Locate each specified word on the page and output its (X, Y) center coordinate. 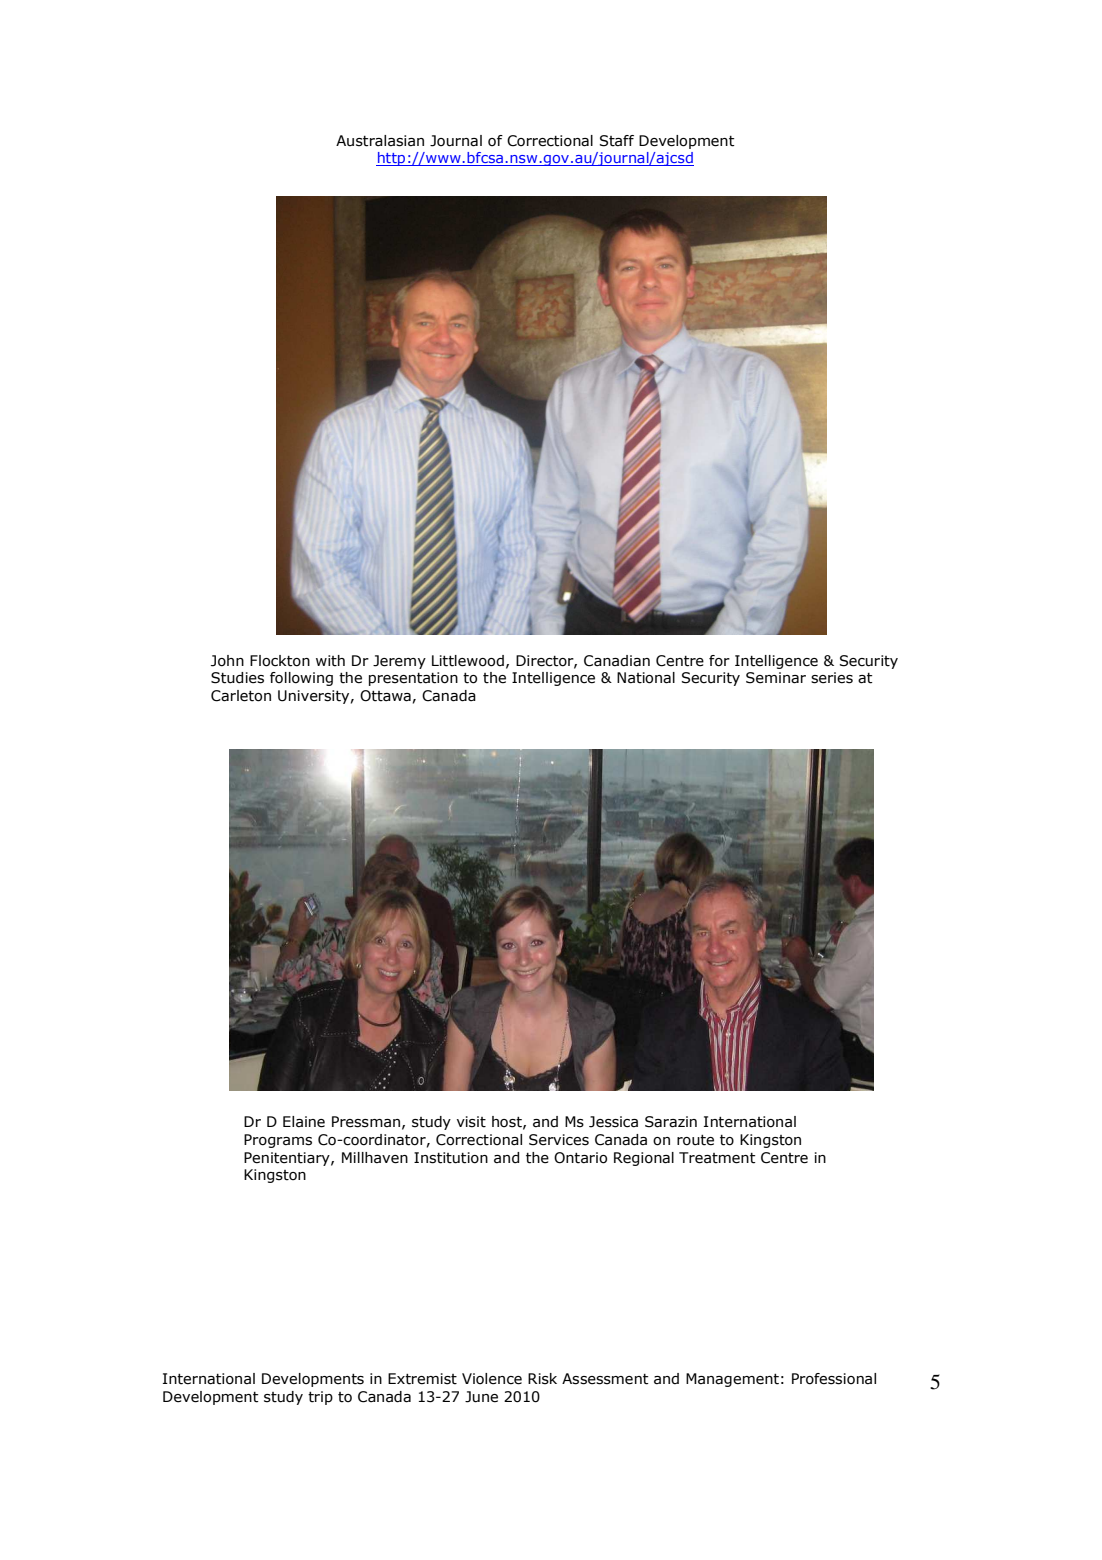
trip (320, 1398)
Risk (542, 1379)
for (719, 661)
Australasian (380, 141)
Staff (617, 141)
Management (732, 1380)
